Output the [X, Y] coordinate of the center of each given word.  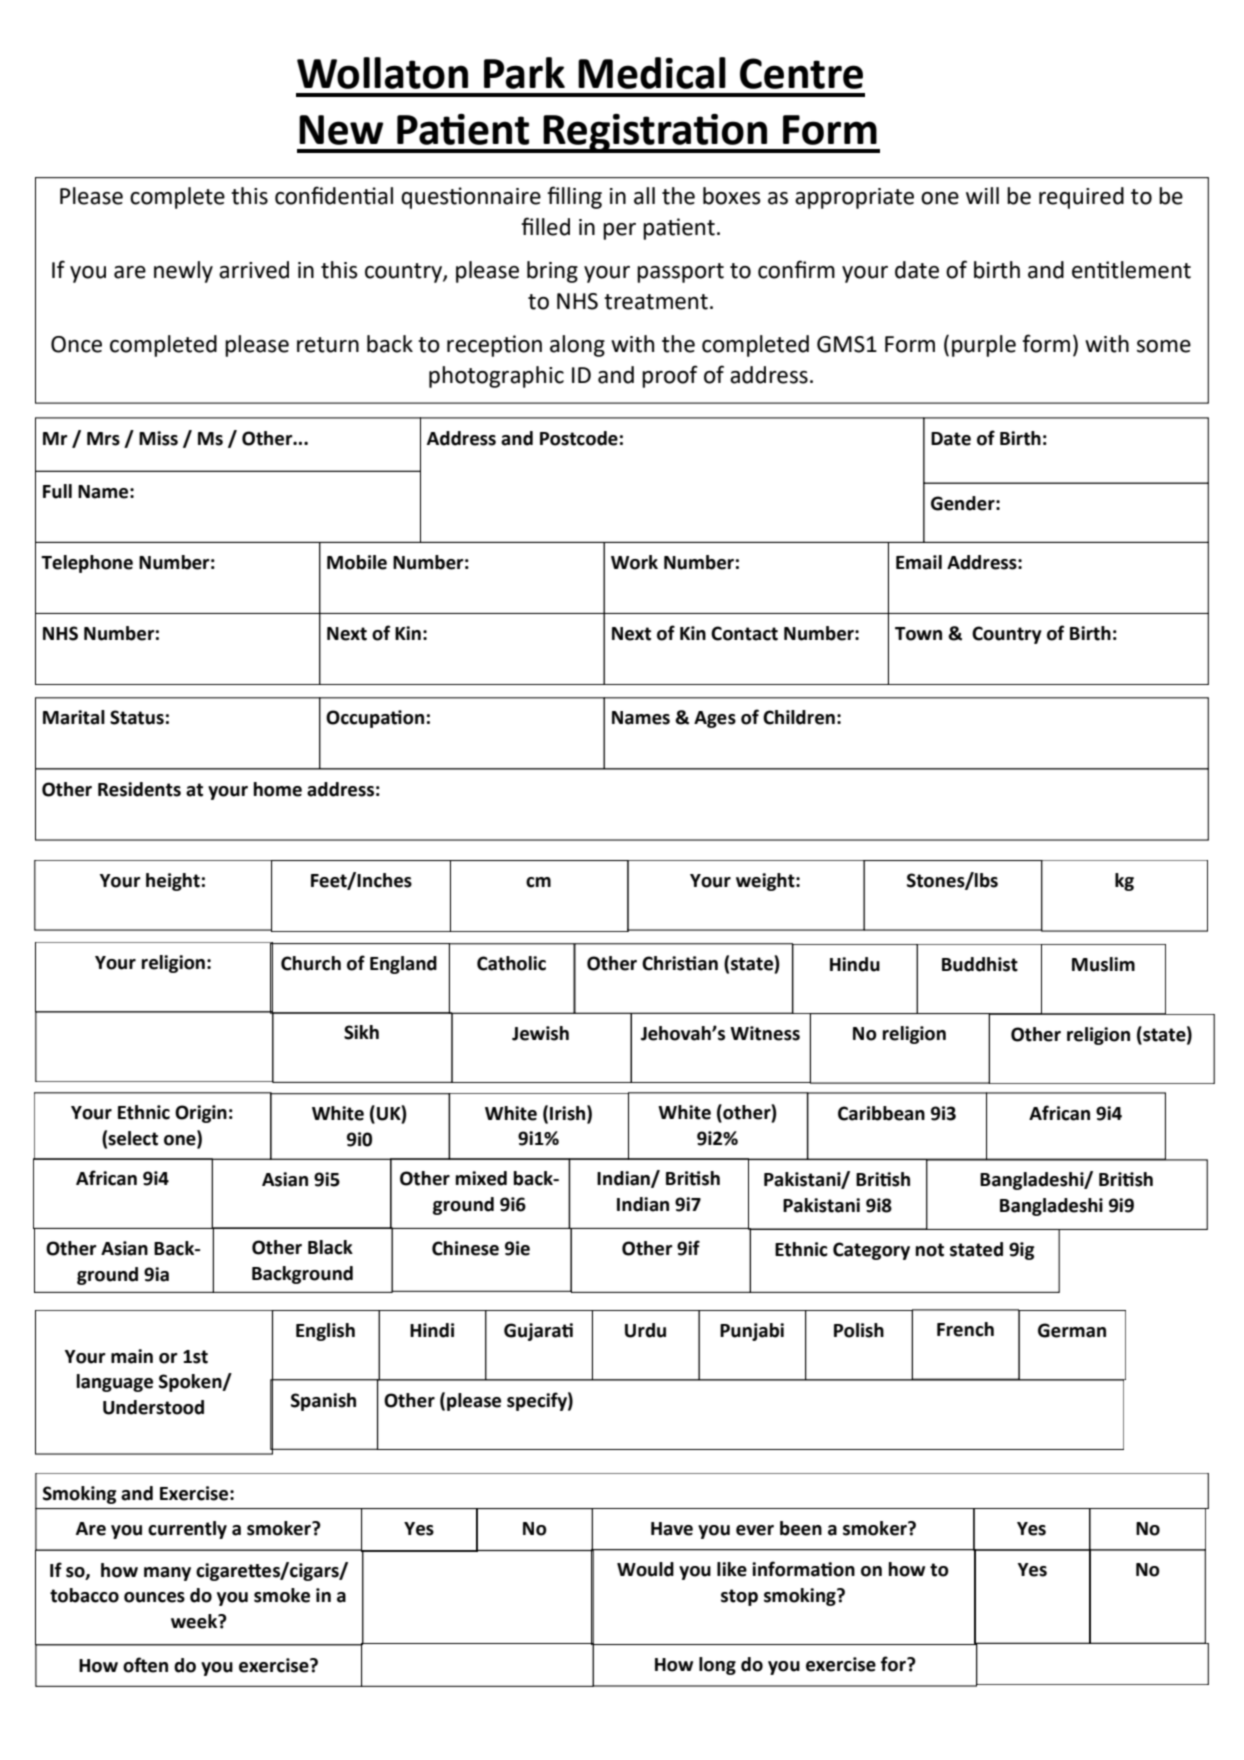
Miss [158, 438]
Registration [656, 133]
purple [984, 346]
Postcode [579, 438]
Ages [715, 719]
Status [137, 717]
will [982, 195]
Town [918, 634]
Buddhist [980, 964]
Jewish [540, 1033]
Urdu [645, 1330]
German [1072, 1330]
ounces [154, 1597]
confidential [334, 195]
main [132, 1356]
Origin [201, 1114]
